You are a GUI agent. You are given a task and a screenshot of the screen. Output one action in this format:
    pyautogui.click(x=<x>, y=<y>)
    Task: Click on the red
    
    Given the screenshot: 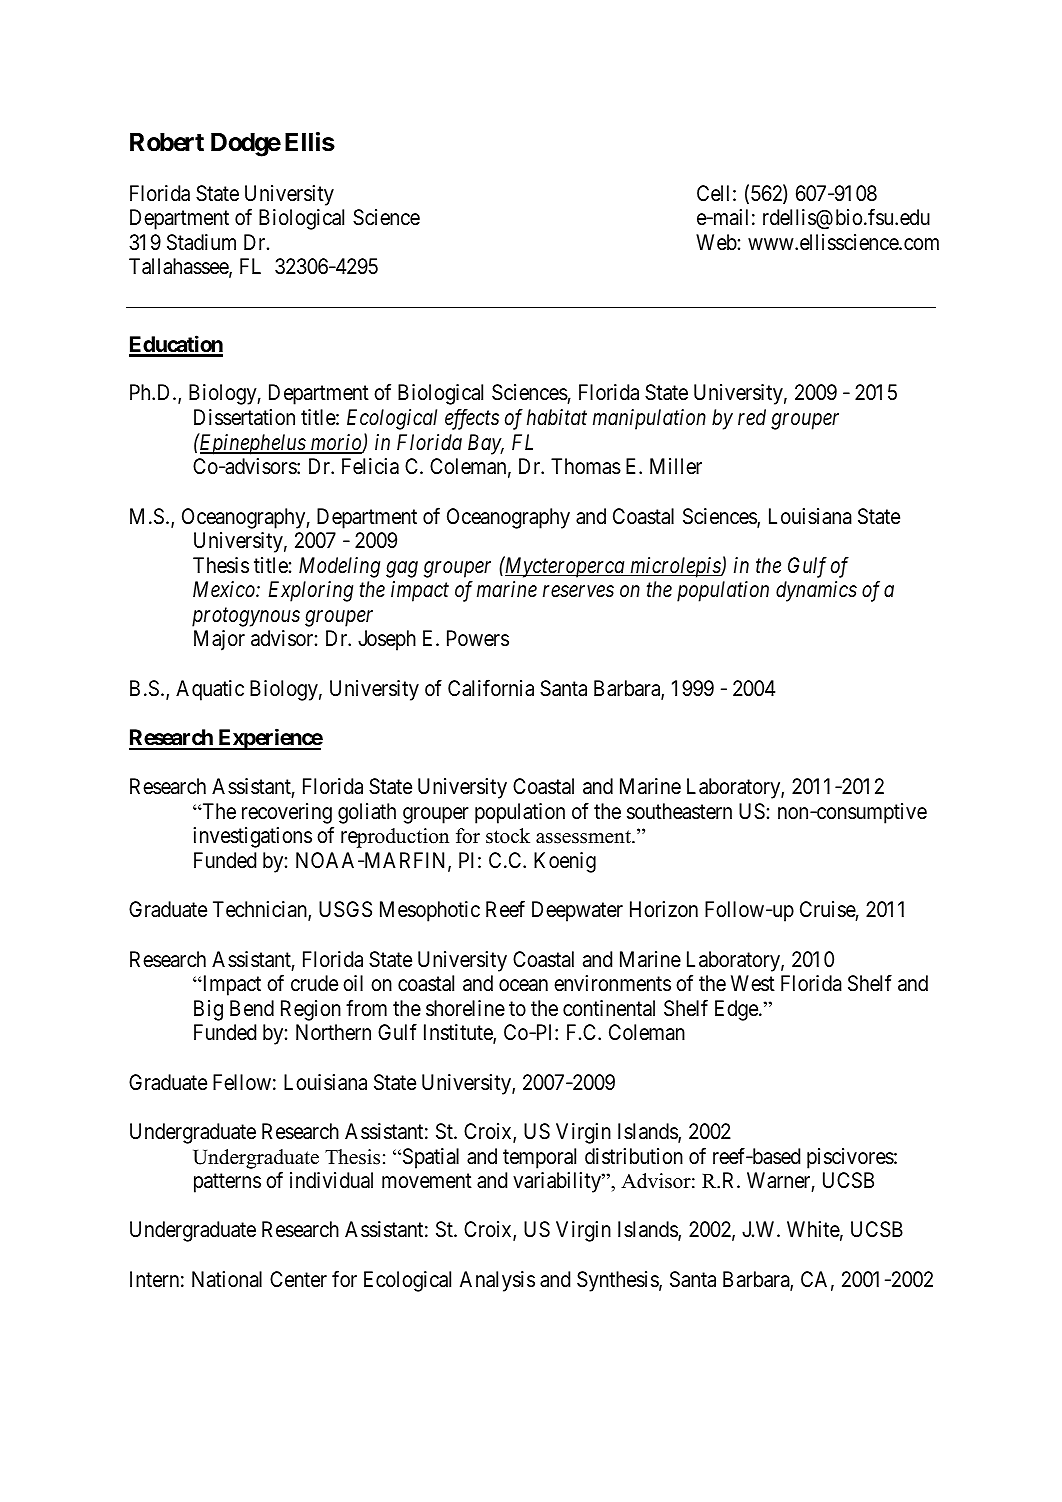 What is the action you would take?
    pyautogui.click(x=752, y=417)
